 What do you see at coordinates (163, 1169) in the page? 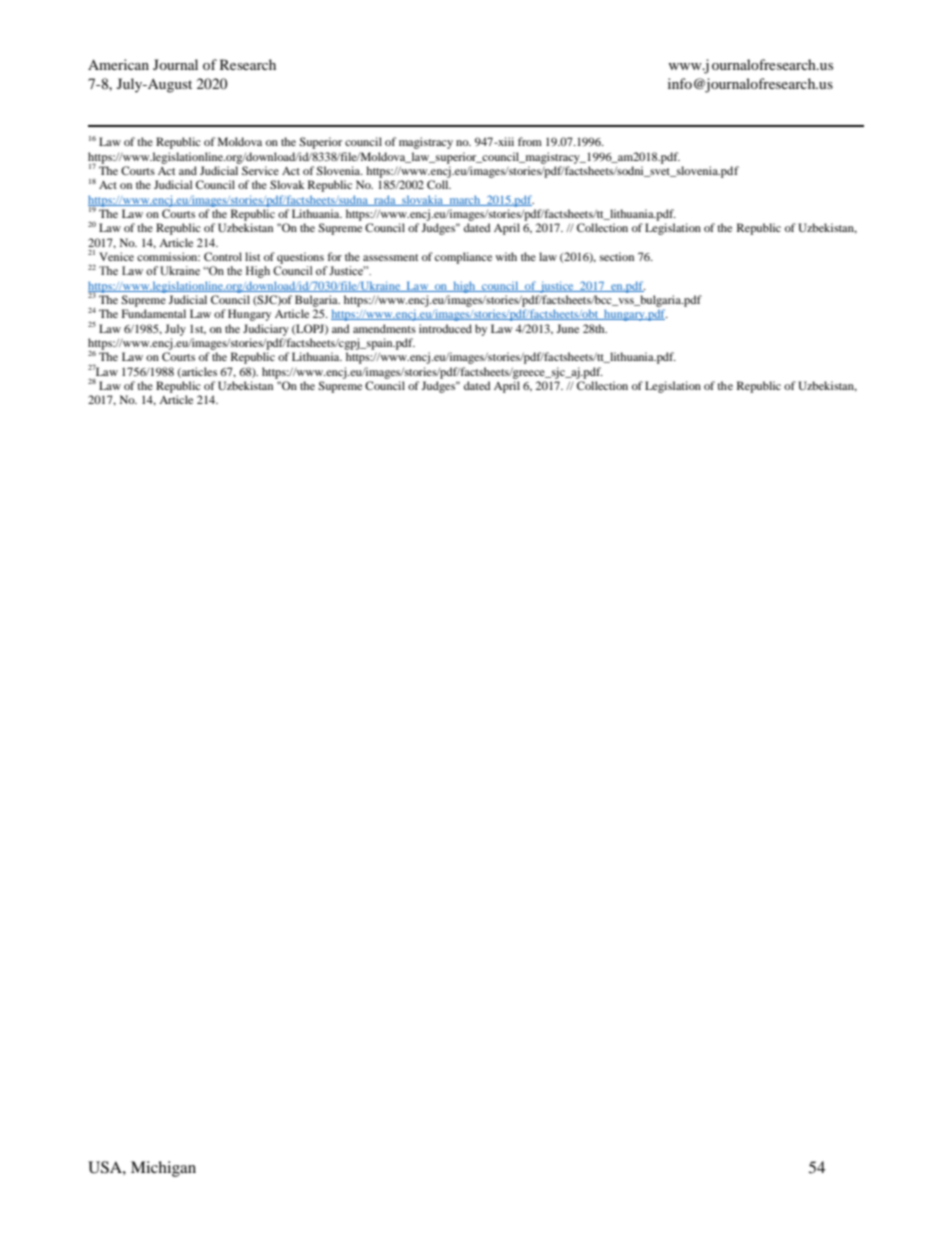
I see `Michigan` at bounding box center [163, 1169].
